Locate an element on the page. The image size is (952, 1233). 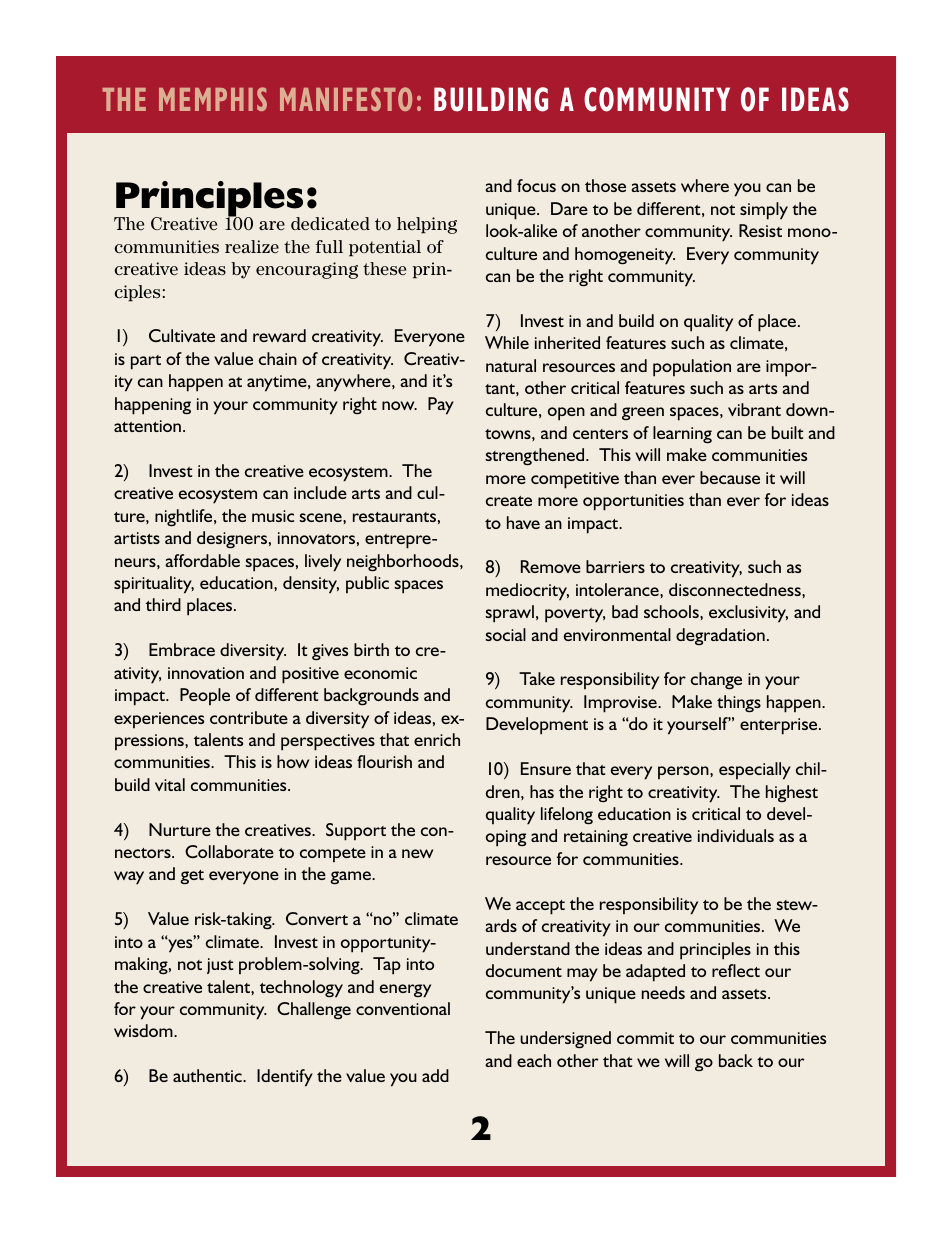
attention is located at coordinates (147, 426).
